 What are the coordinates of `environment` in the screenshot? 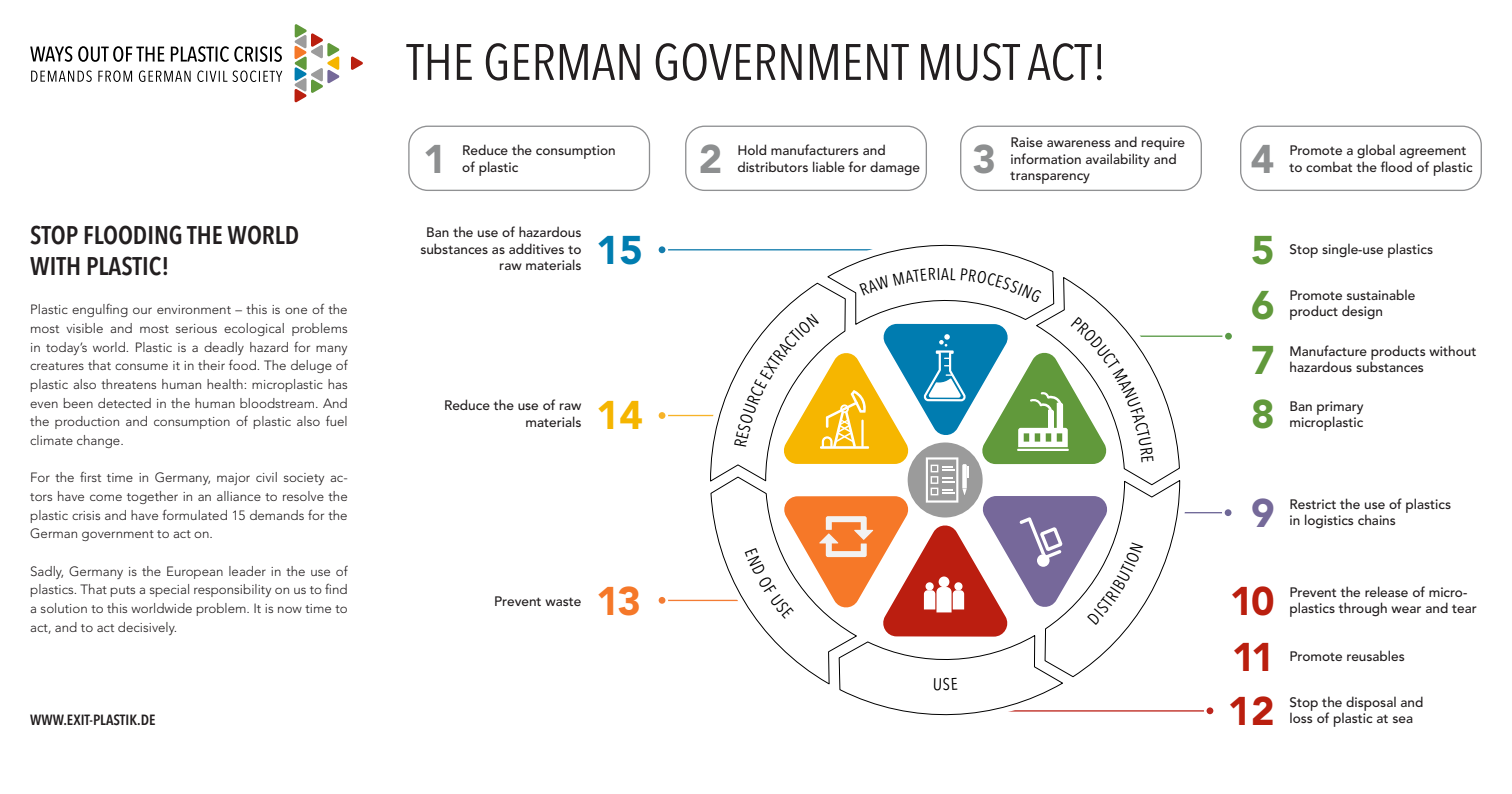 It's located at (194, 309).
